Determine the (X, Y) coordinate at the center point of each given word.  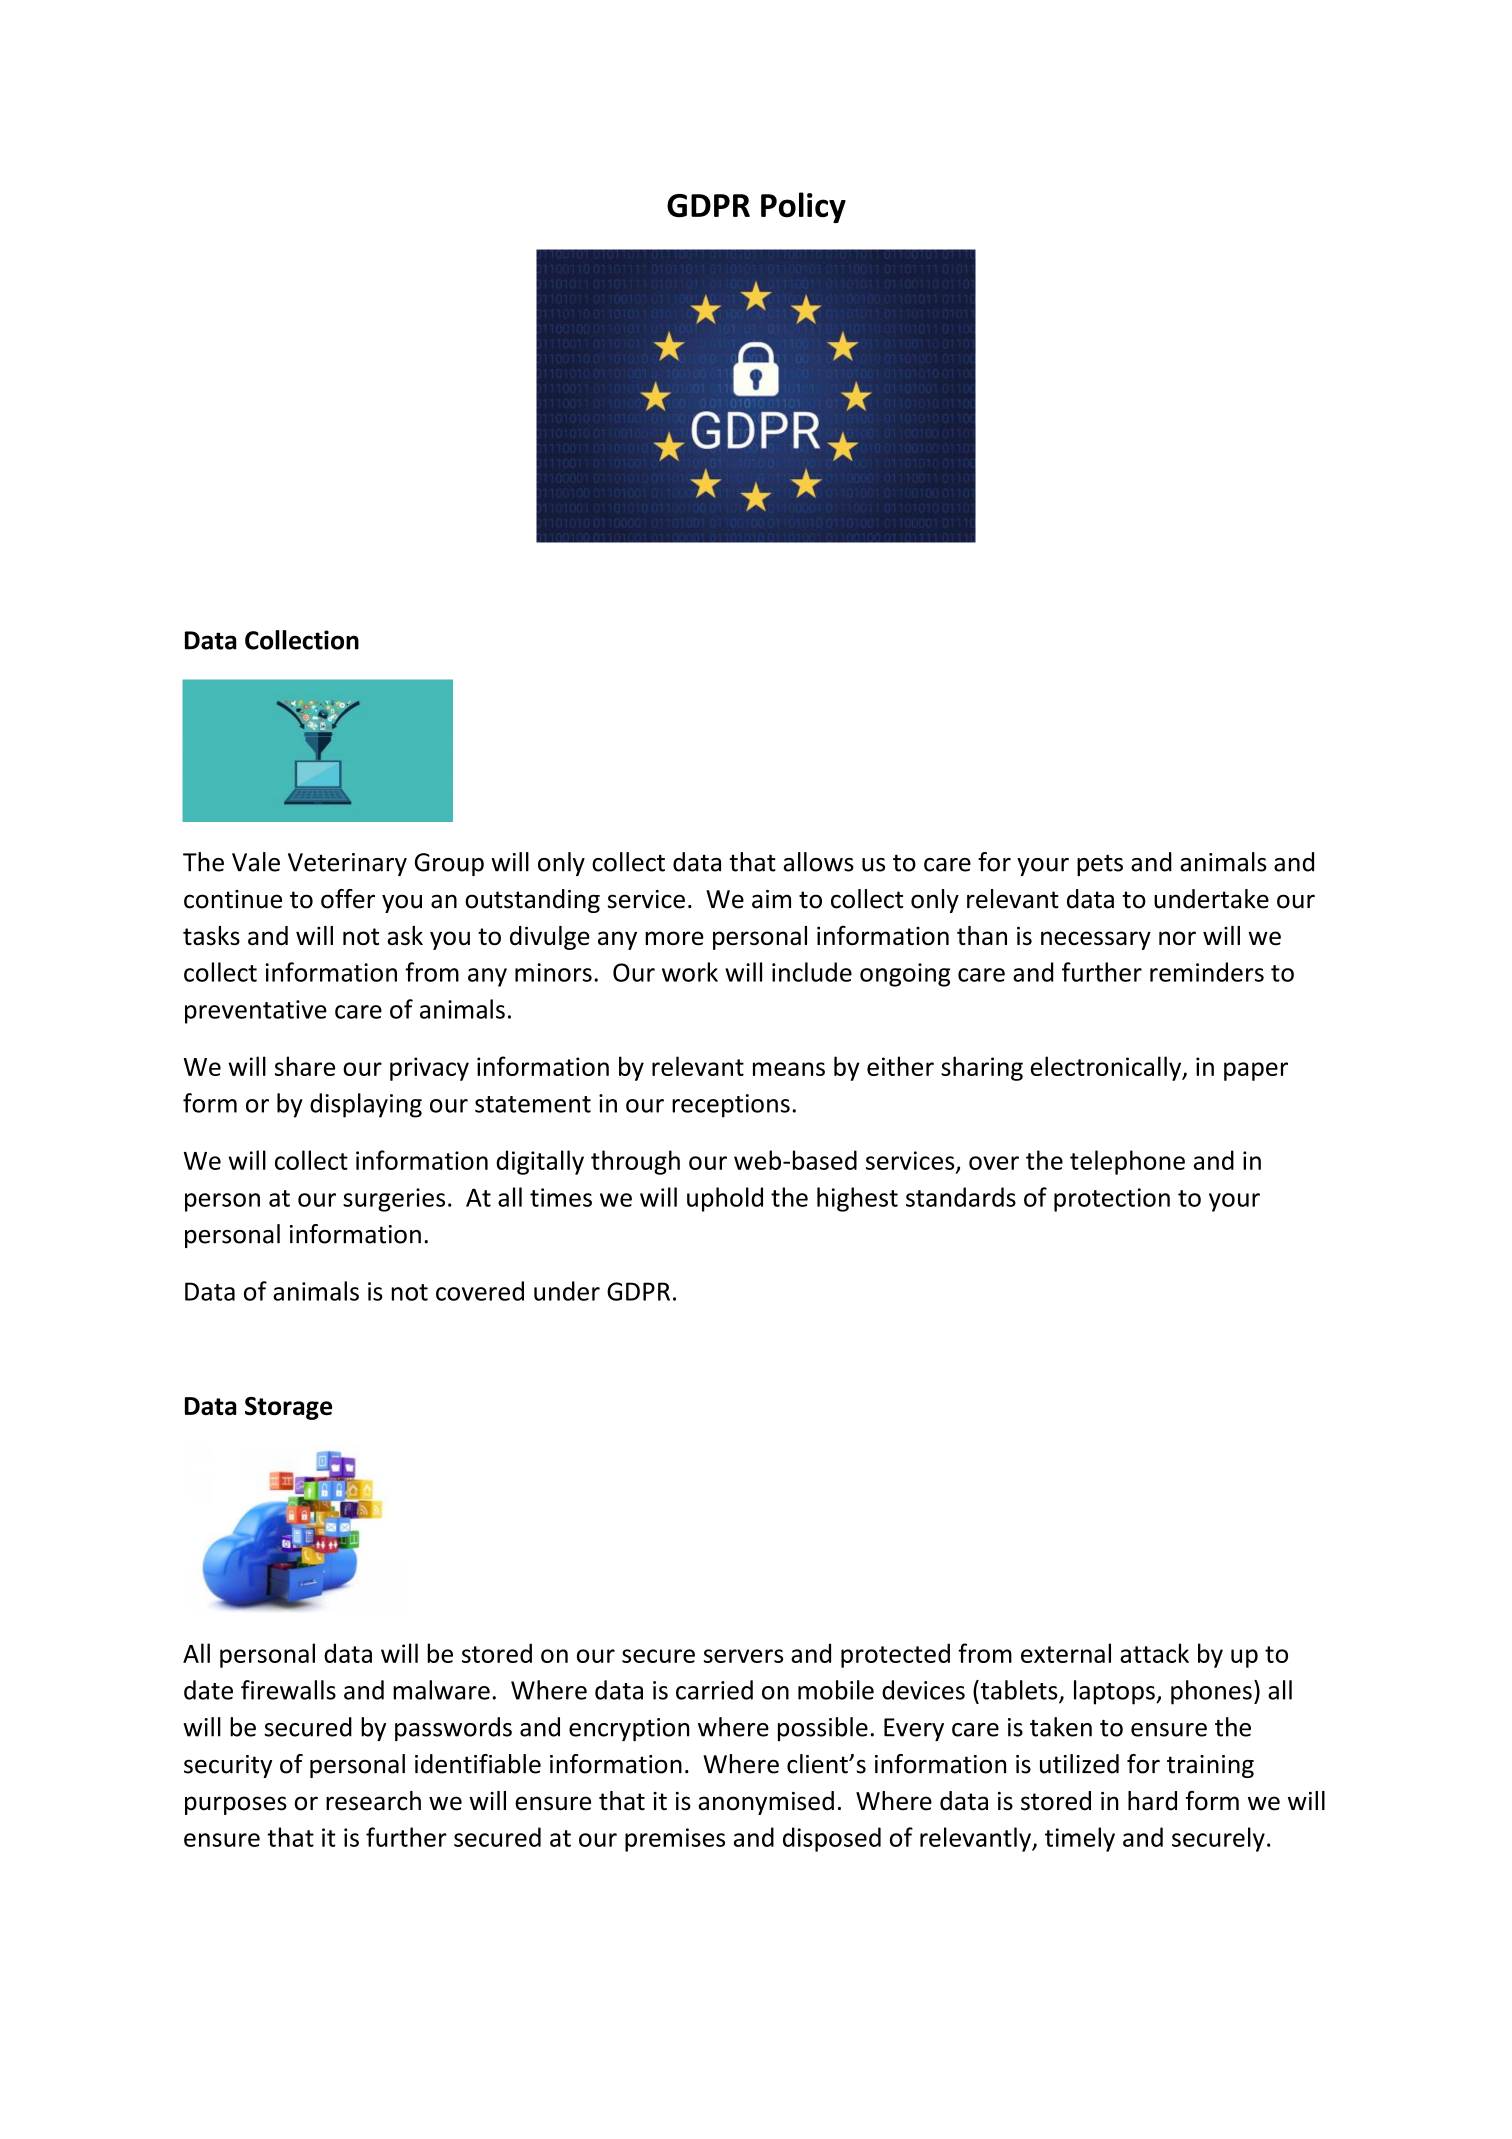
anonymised (766, 1803)
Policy (803, 207)
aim (771, 899)
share (305, 1066)
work (690, 972)
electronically (1107, 1068)
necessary (1096, 940)
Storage (288, 1408)
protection (1112, 1200)
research (373, 1801)
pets (1100, 865)
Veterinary (347, 864)
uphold (725, 1199)
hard (1152, 1801)
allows (818, 862)
